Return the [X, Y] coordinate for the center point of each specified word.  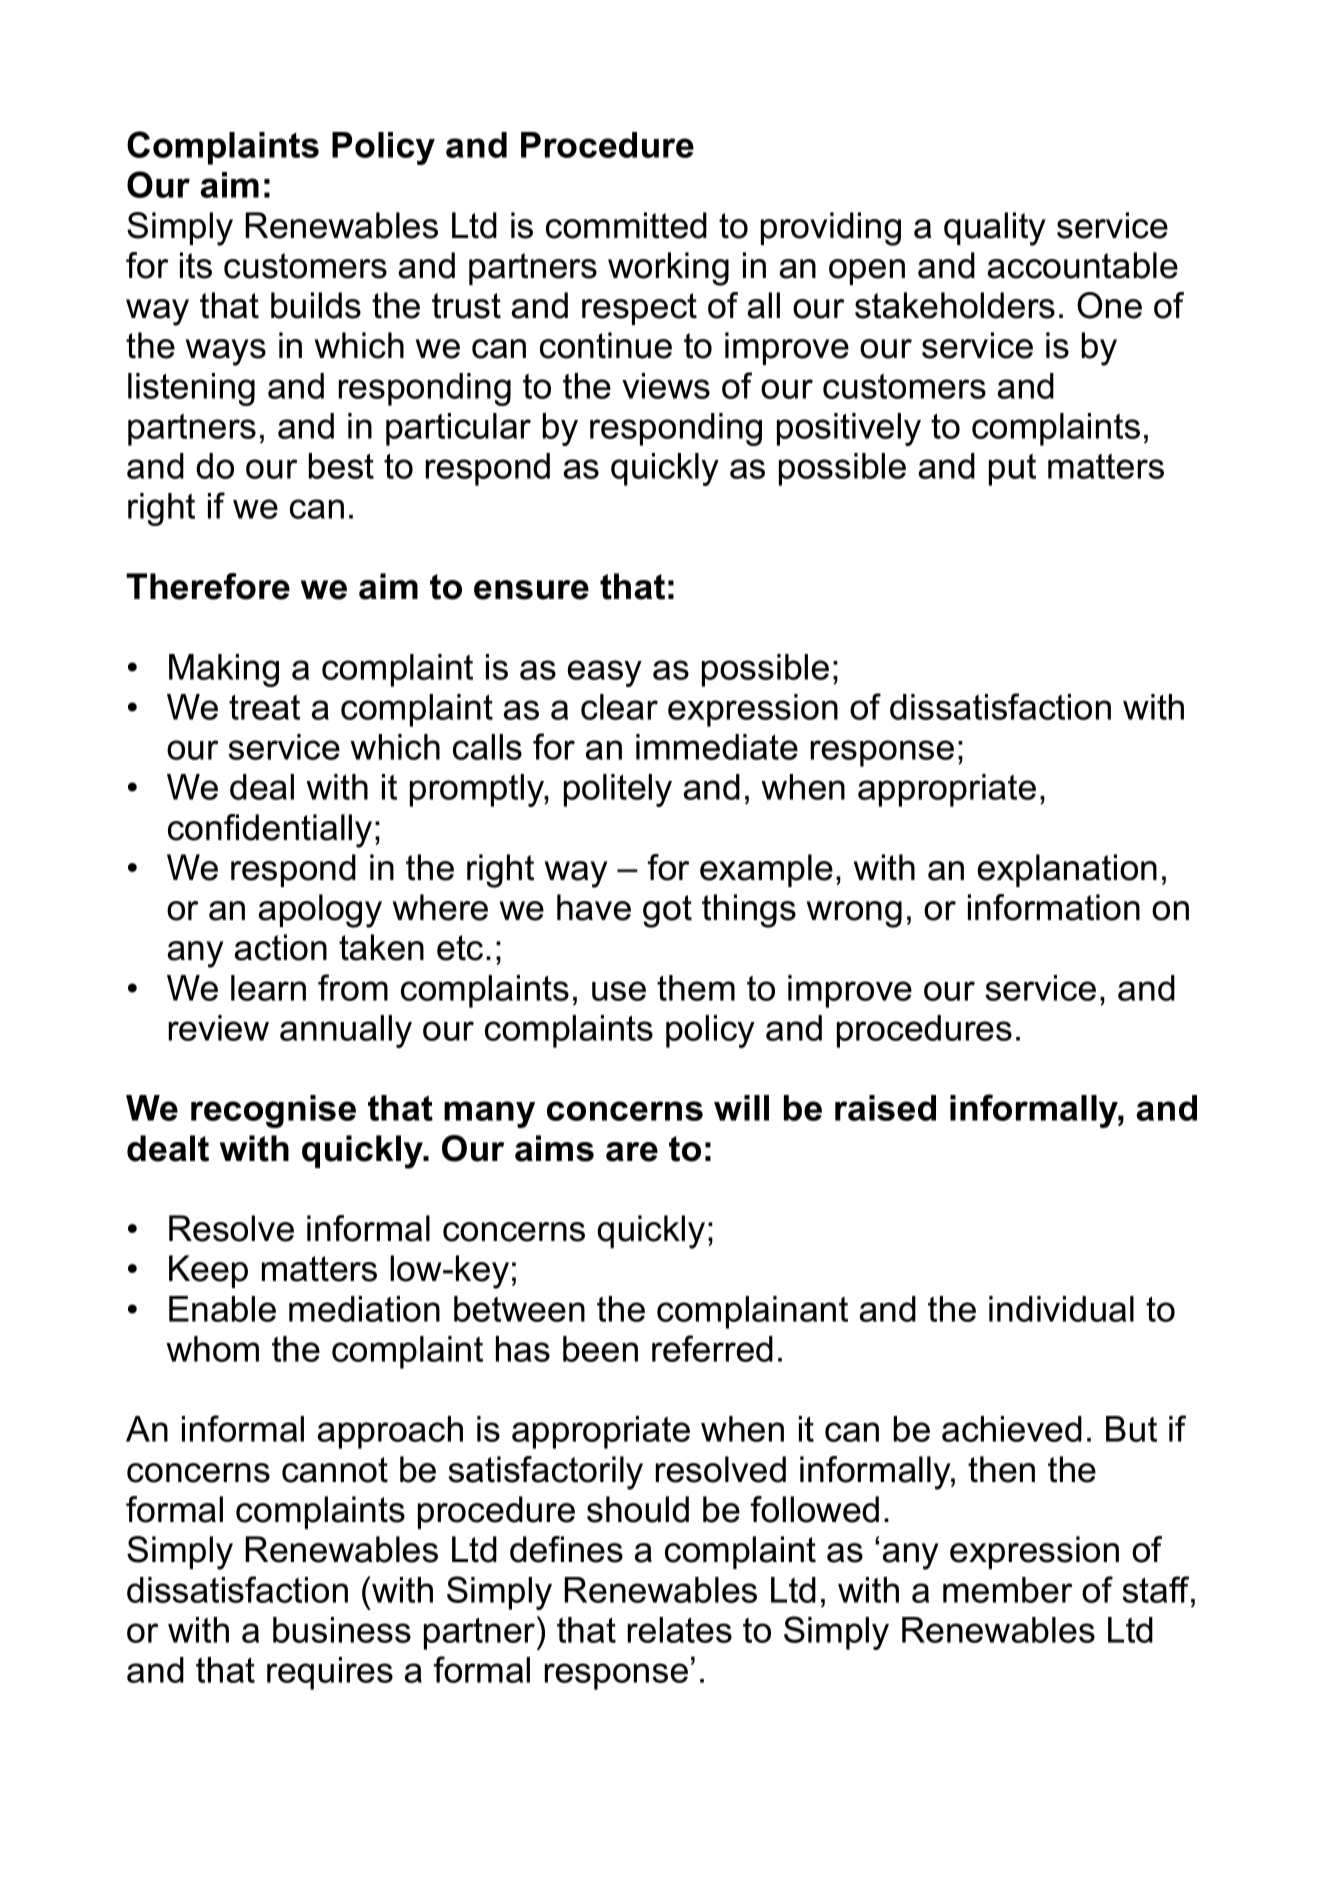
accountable [1083, 265]
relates [680, 1630]
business [342, 1630]
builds [316, 305]
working [668, 269]
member [1007, 1590]
